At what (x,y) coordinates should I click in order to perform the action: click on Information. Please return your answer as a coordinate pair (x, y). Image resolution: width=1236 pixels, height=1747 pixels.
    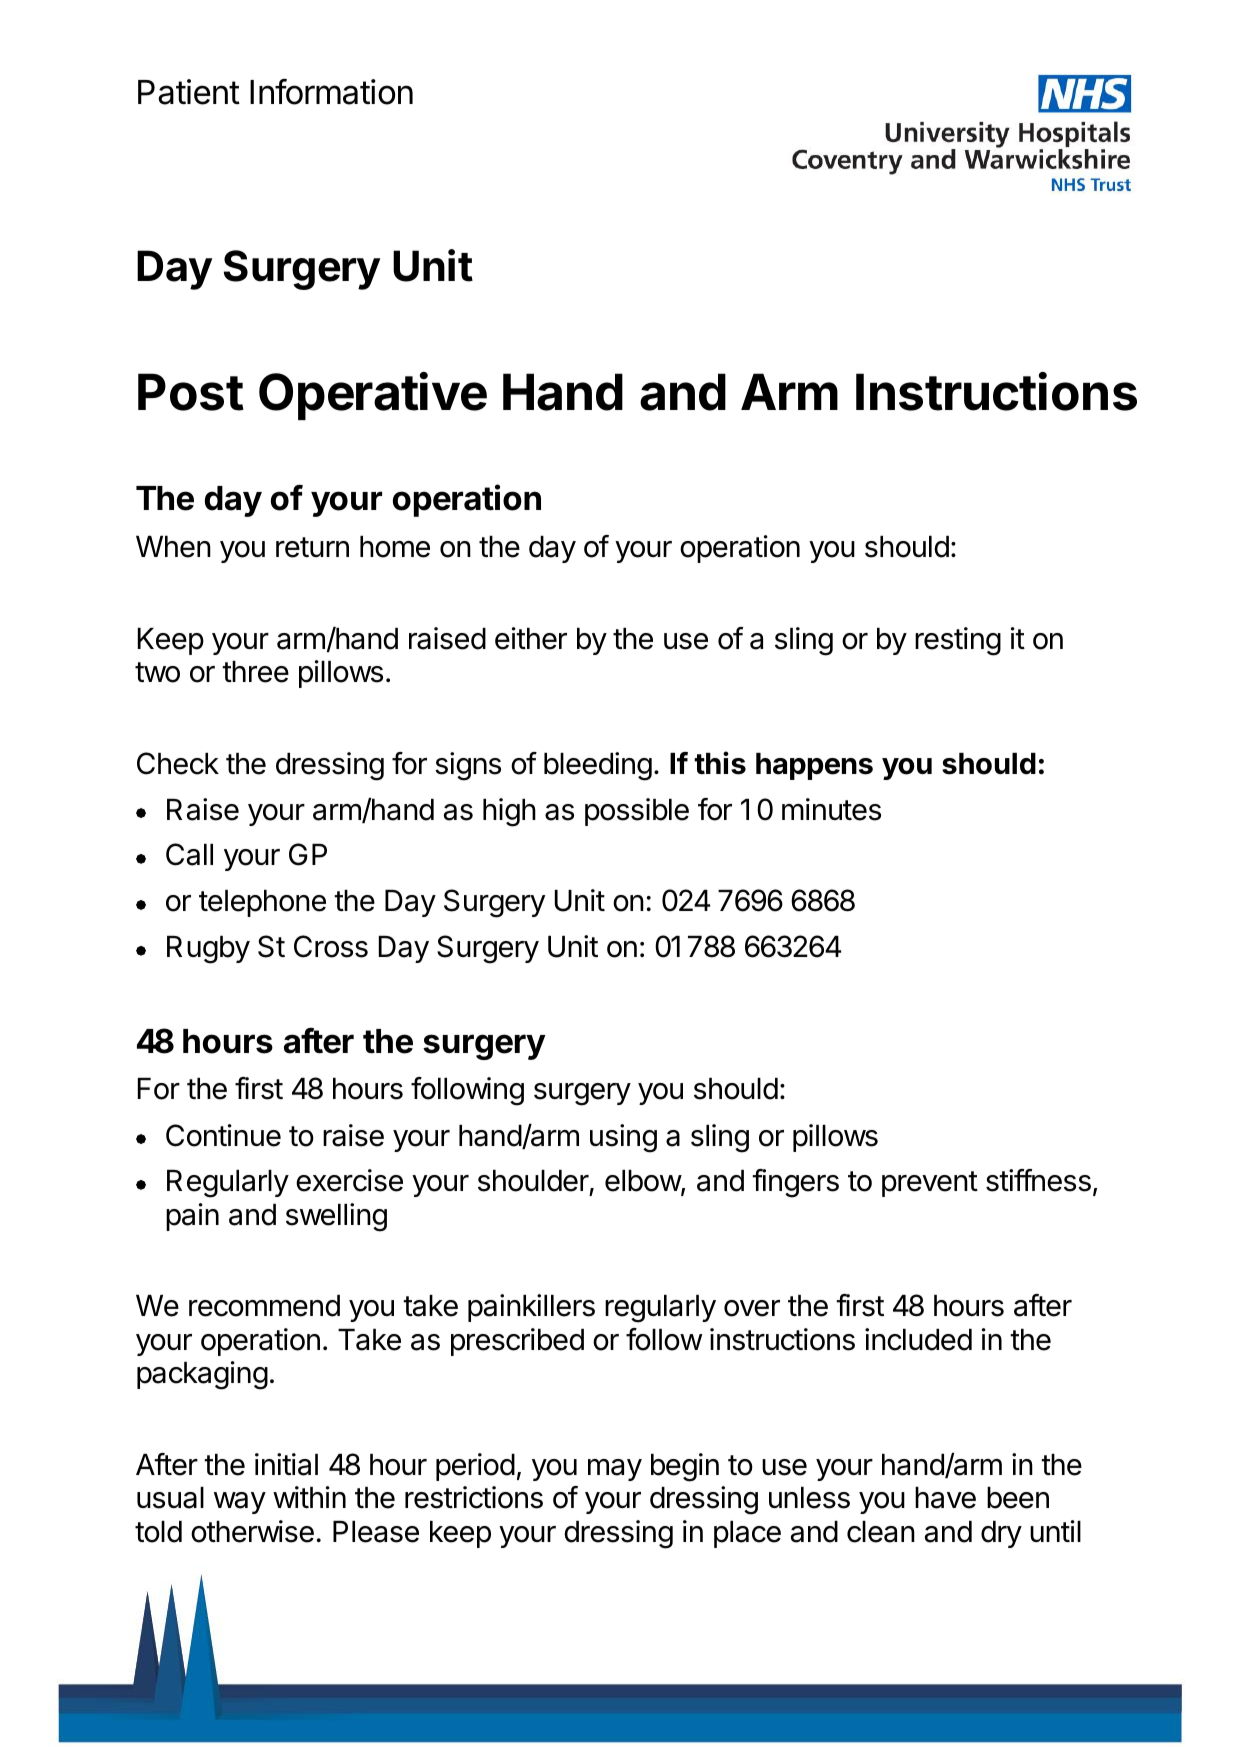
    Looking at the image, I should click on (331, 91).
